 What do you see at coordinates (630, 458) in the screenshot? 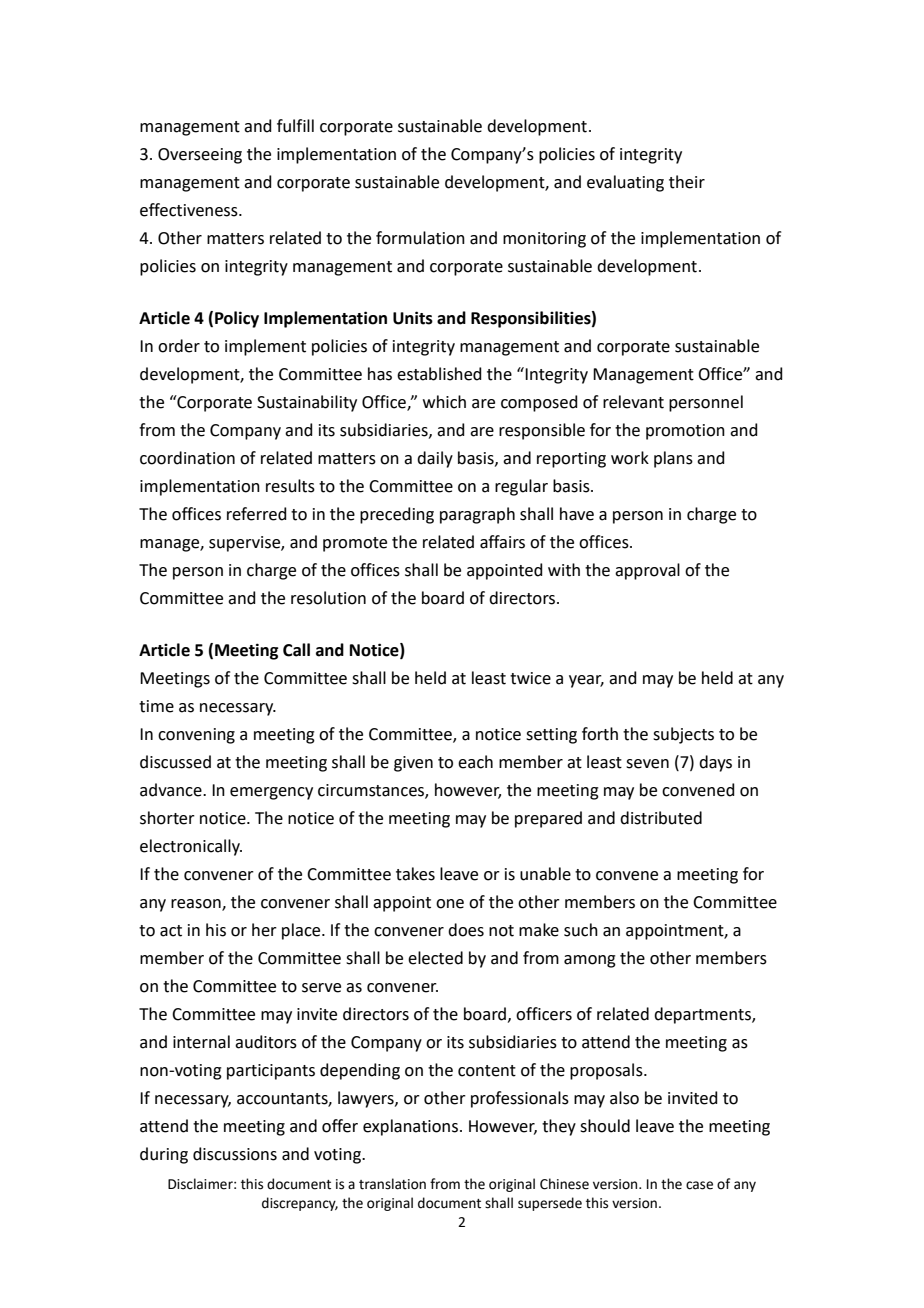
I see `work` at bounding box center [630, 458].
